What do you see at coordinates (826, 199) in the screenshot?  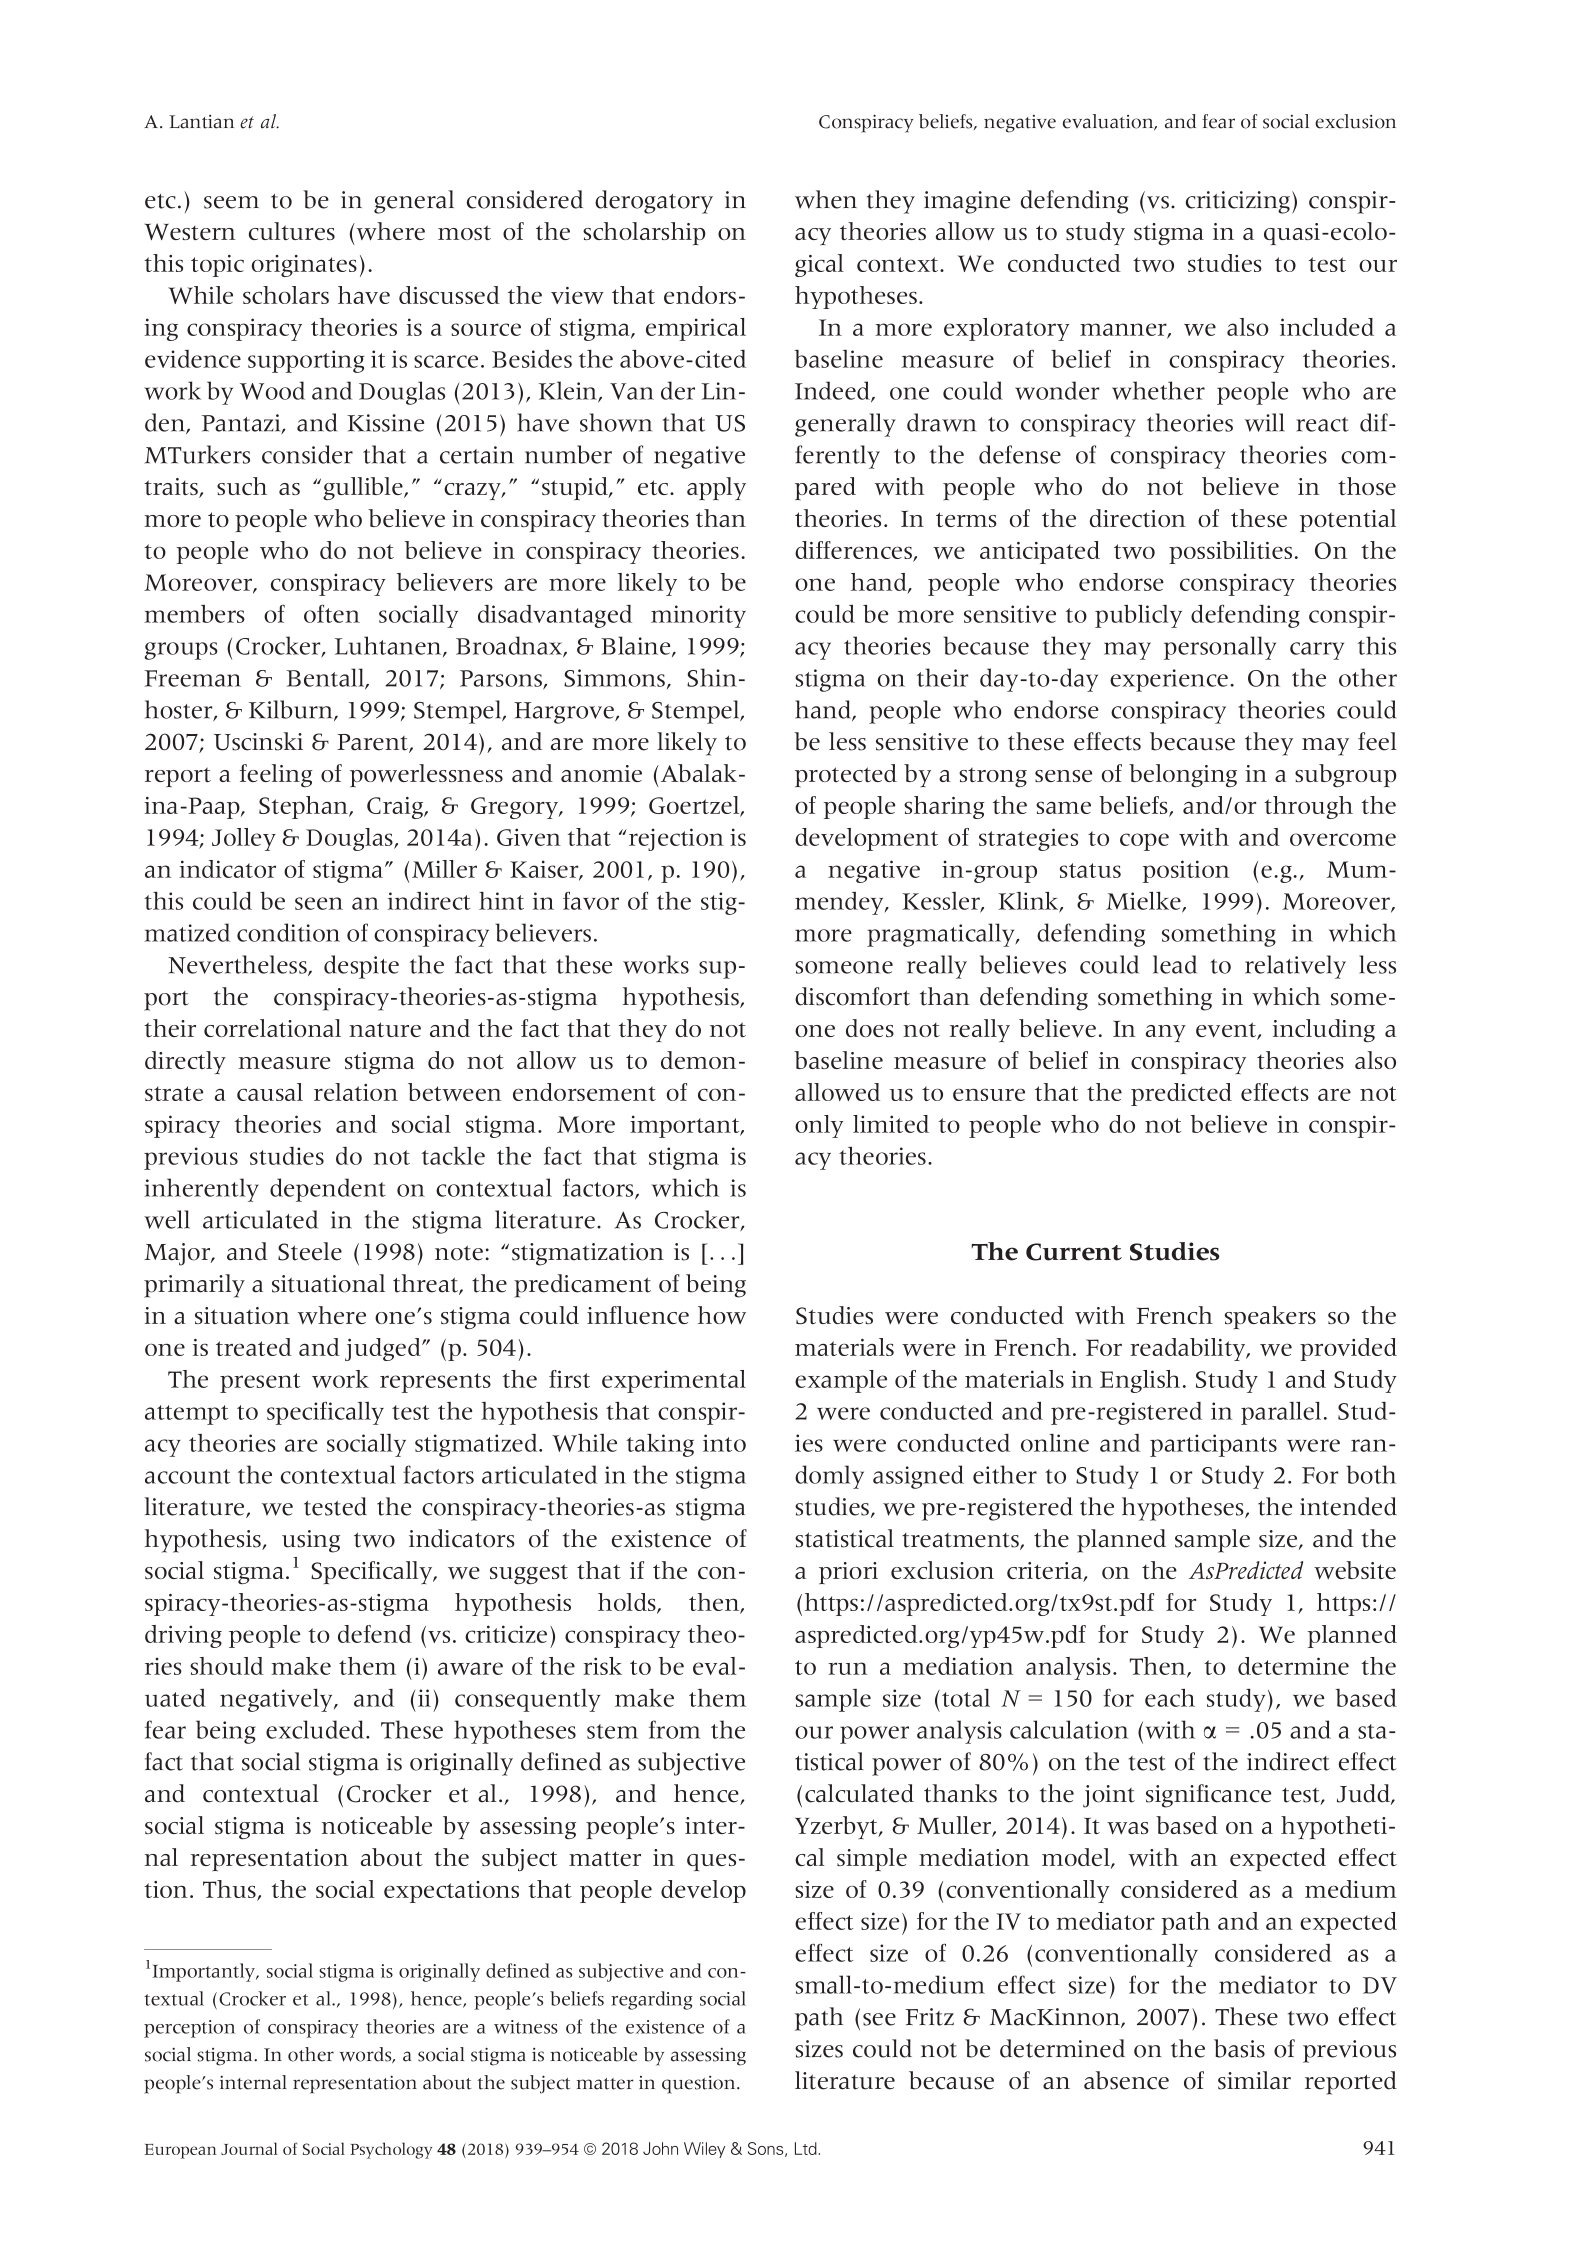 I see `when` at bounding box center [826, 199].
